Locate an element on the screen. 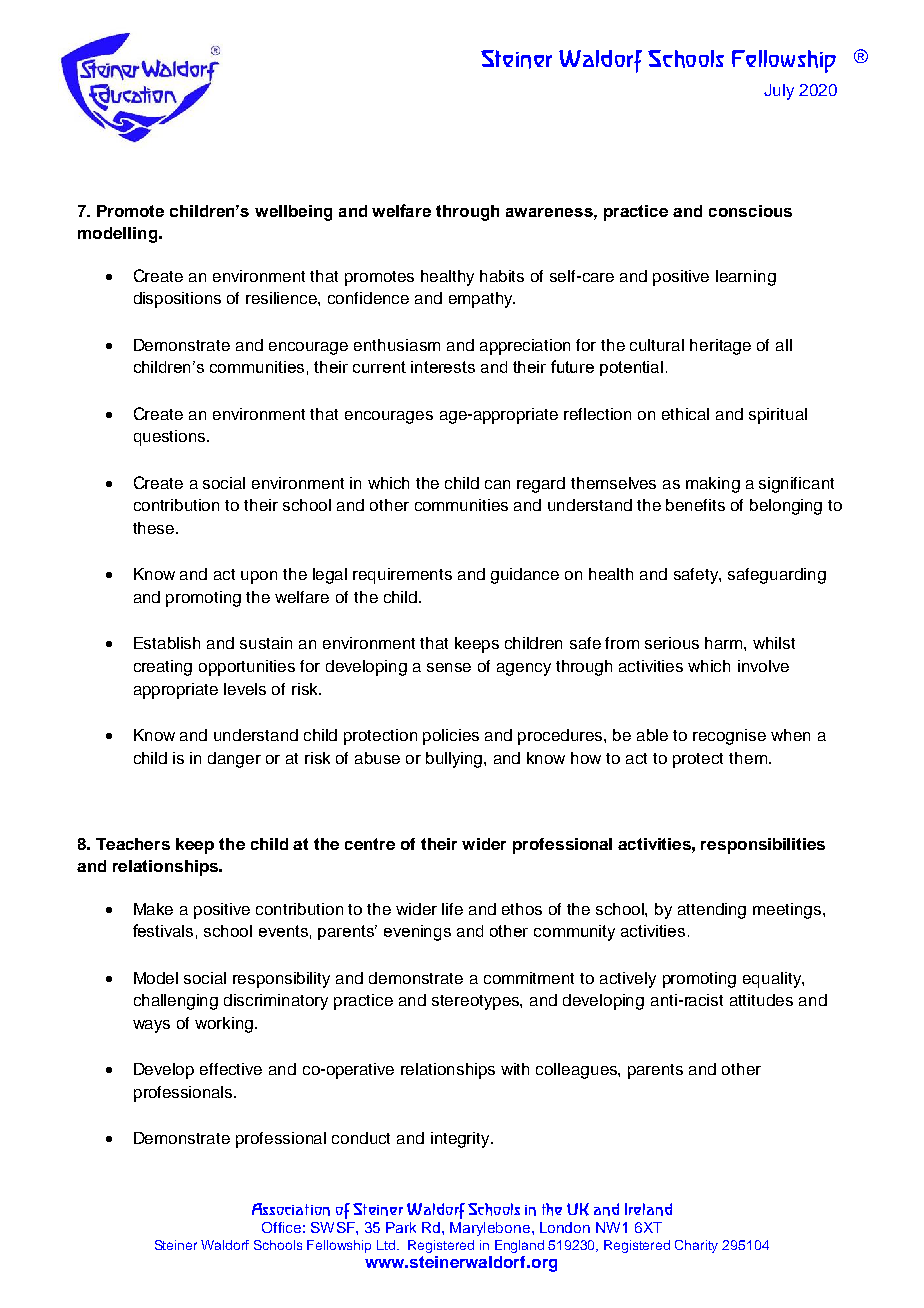 The height and width of the screenshot is (1308, 924). life is located at coordinates (452, 909).
